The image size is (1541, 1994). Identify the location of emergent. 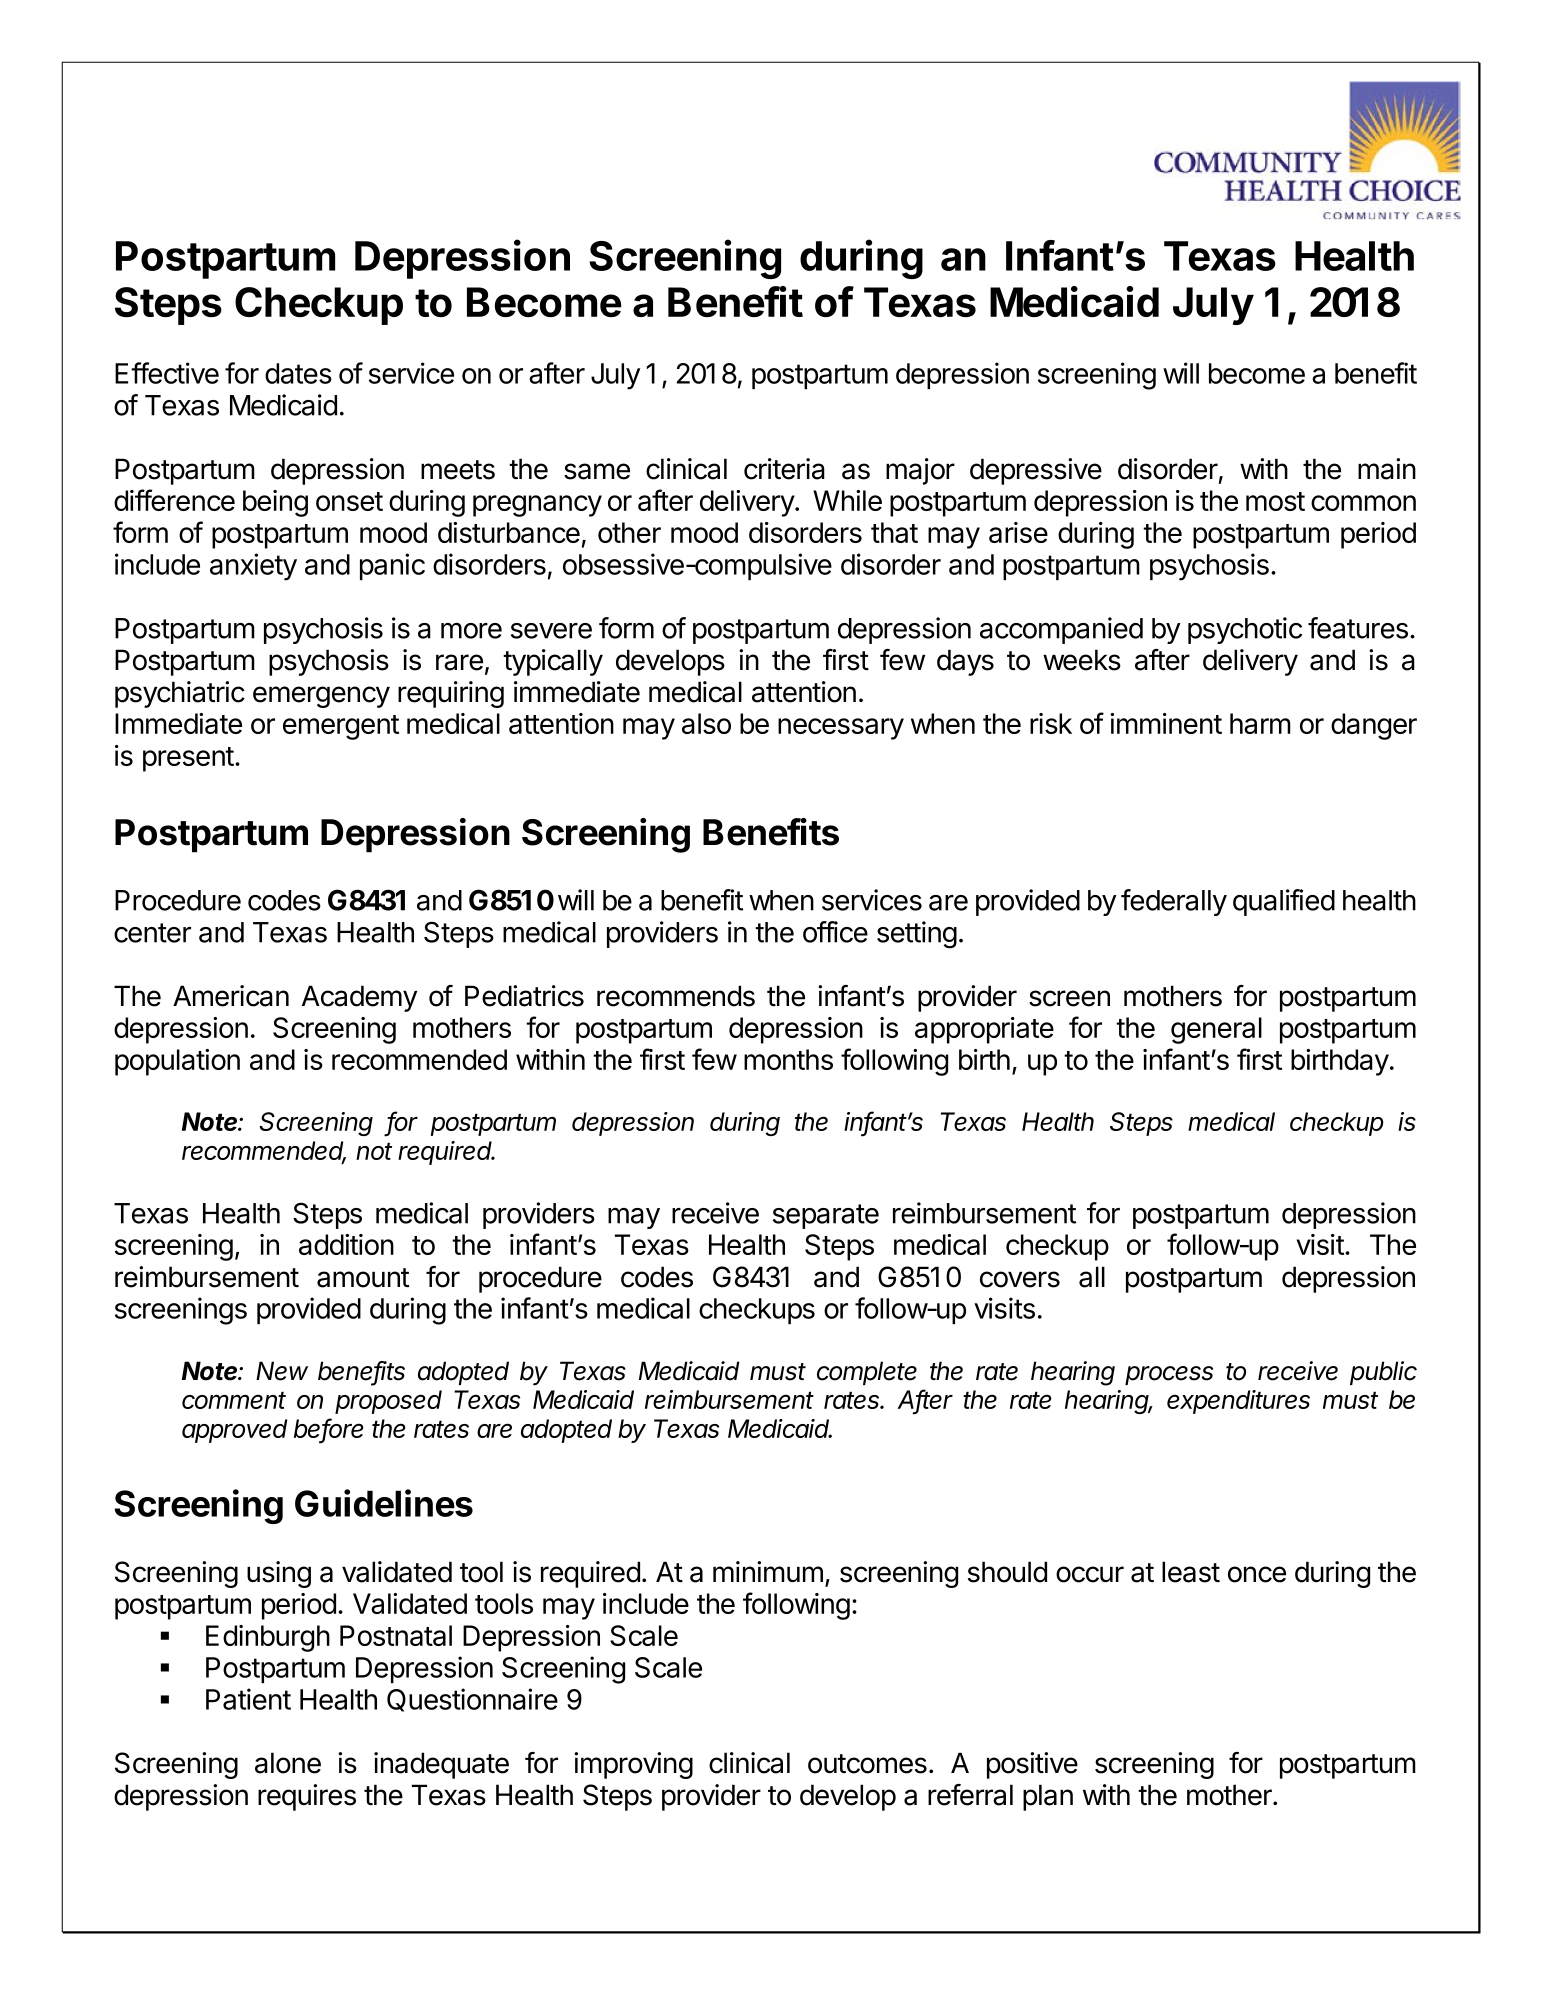
(341, 727).
